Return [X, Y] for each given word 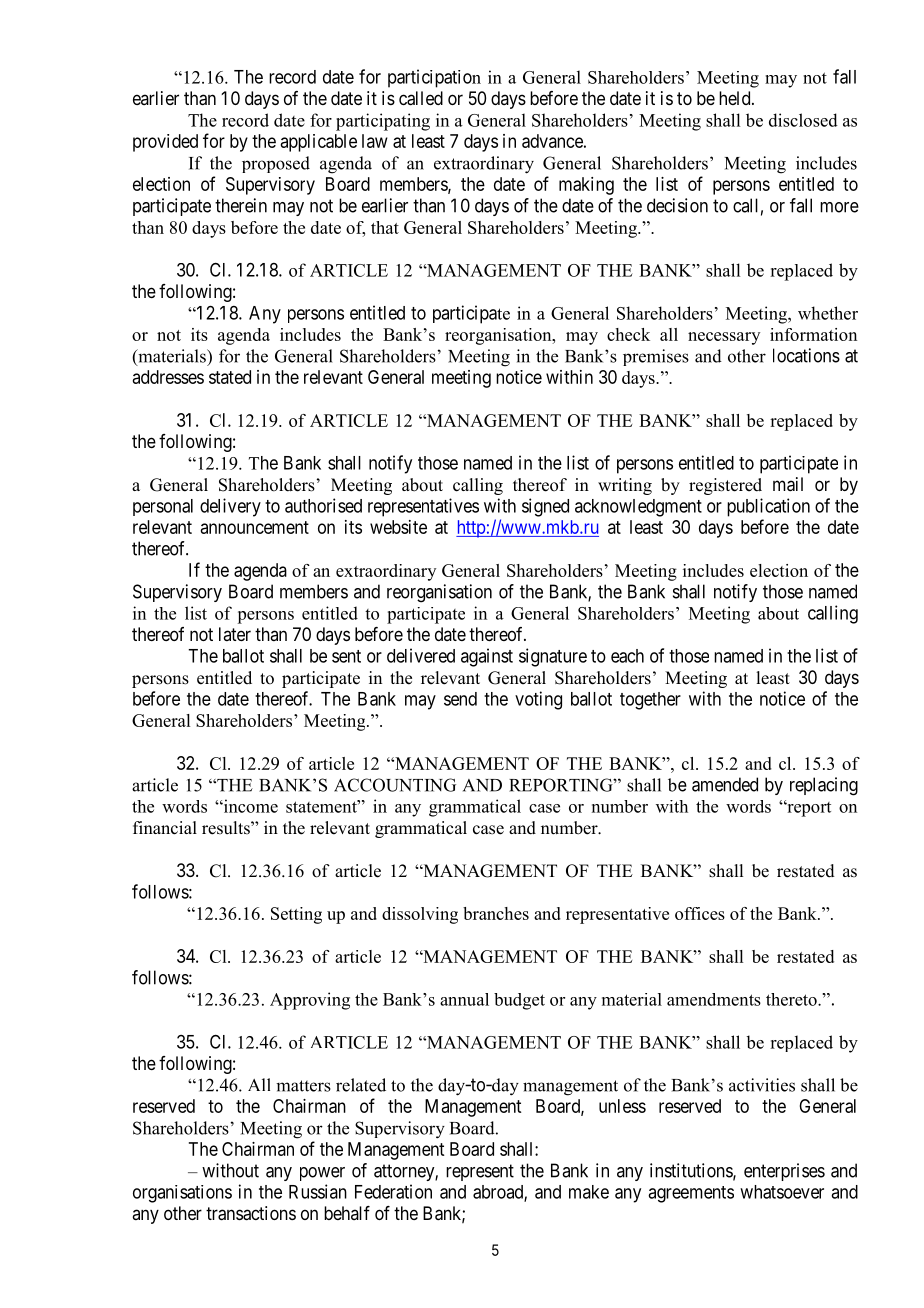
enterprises [784, 1172]
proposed [276, 164]
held [736, 98]
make [589, 1192]
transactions [251, 1213]
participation [434, 78]
